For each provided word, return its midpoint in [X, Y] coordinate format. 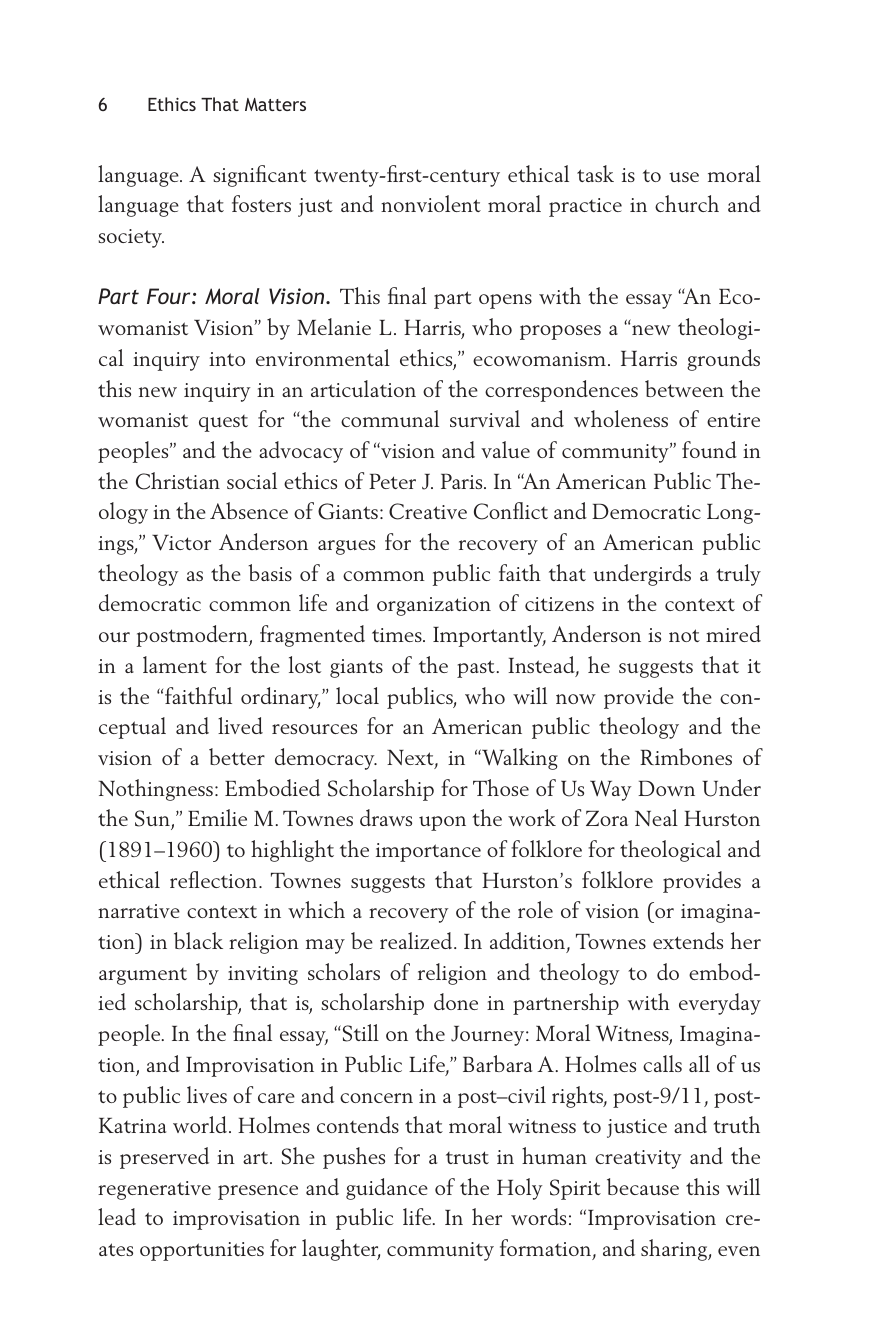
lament [175, 664]
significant [260, 176]
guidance [387, 1189]
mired [733, 633]
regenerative [154, 1190]
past [476, 669]
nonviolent [431, 203]
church [687, 203]
